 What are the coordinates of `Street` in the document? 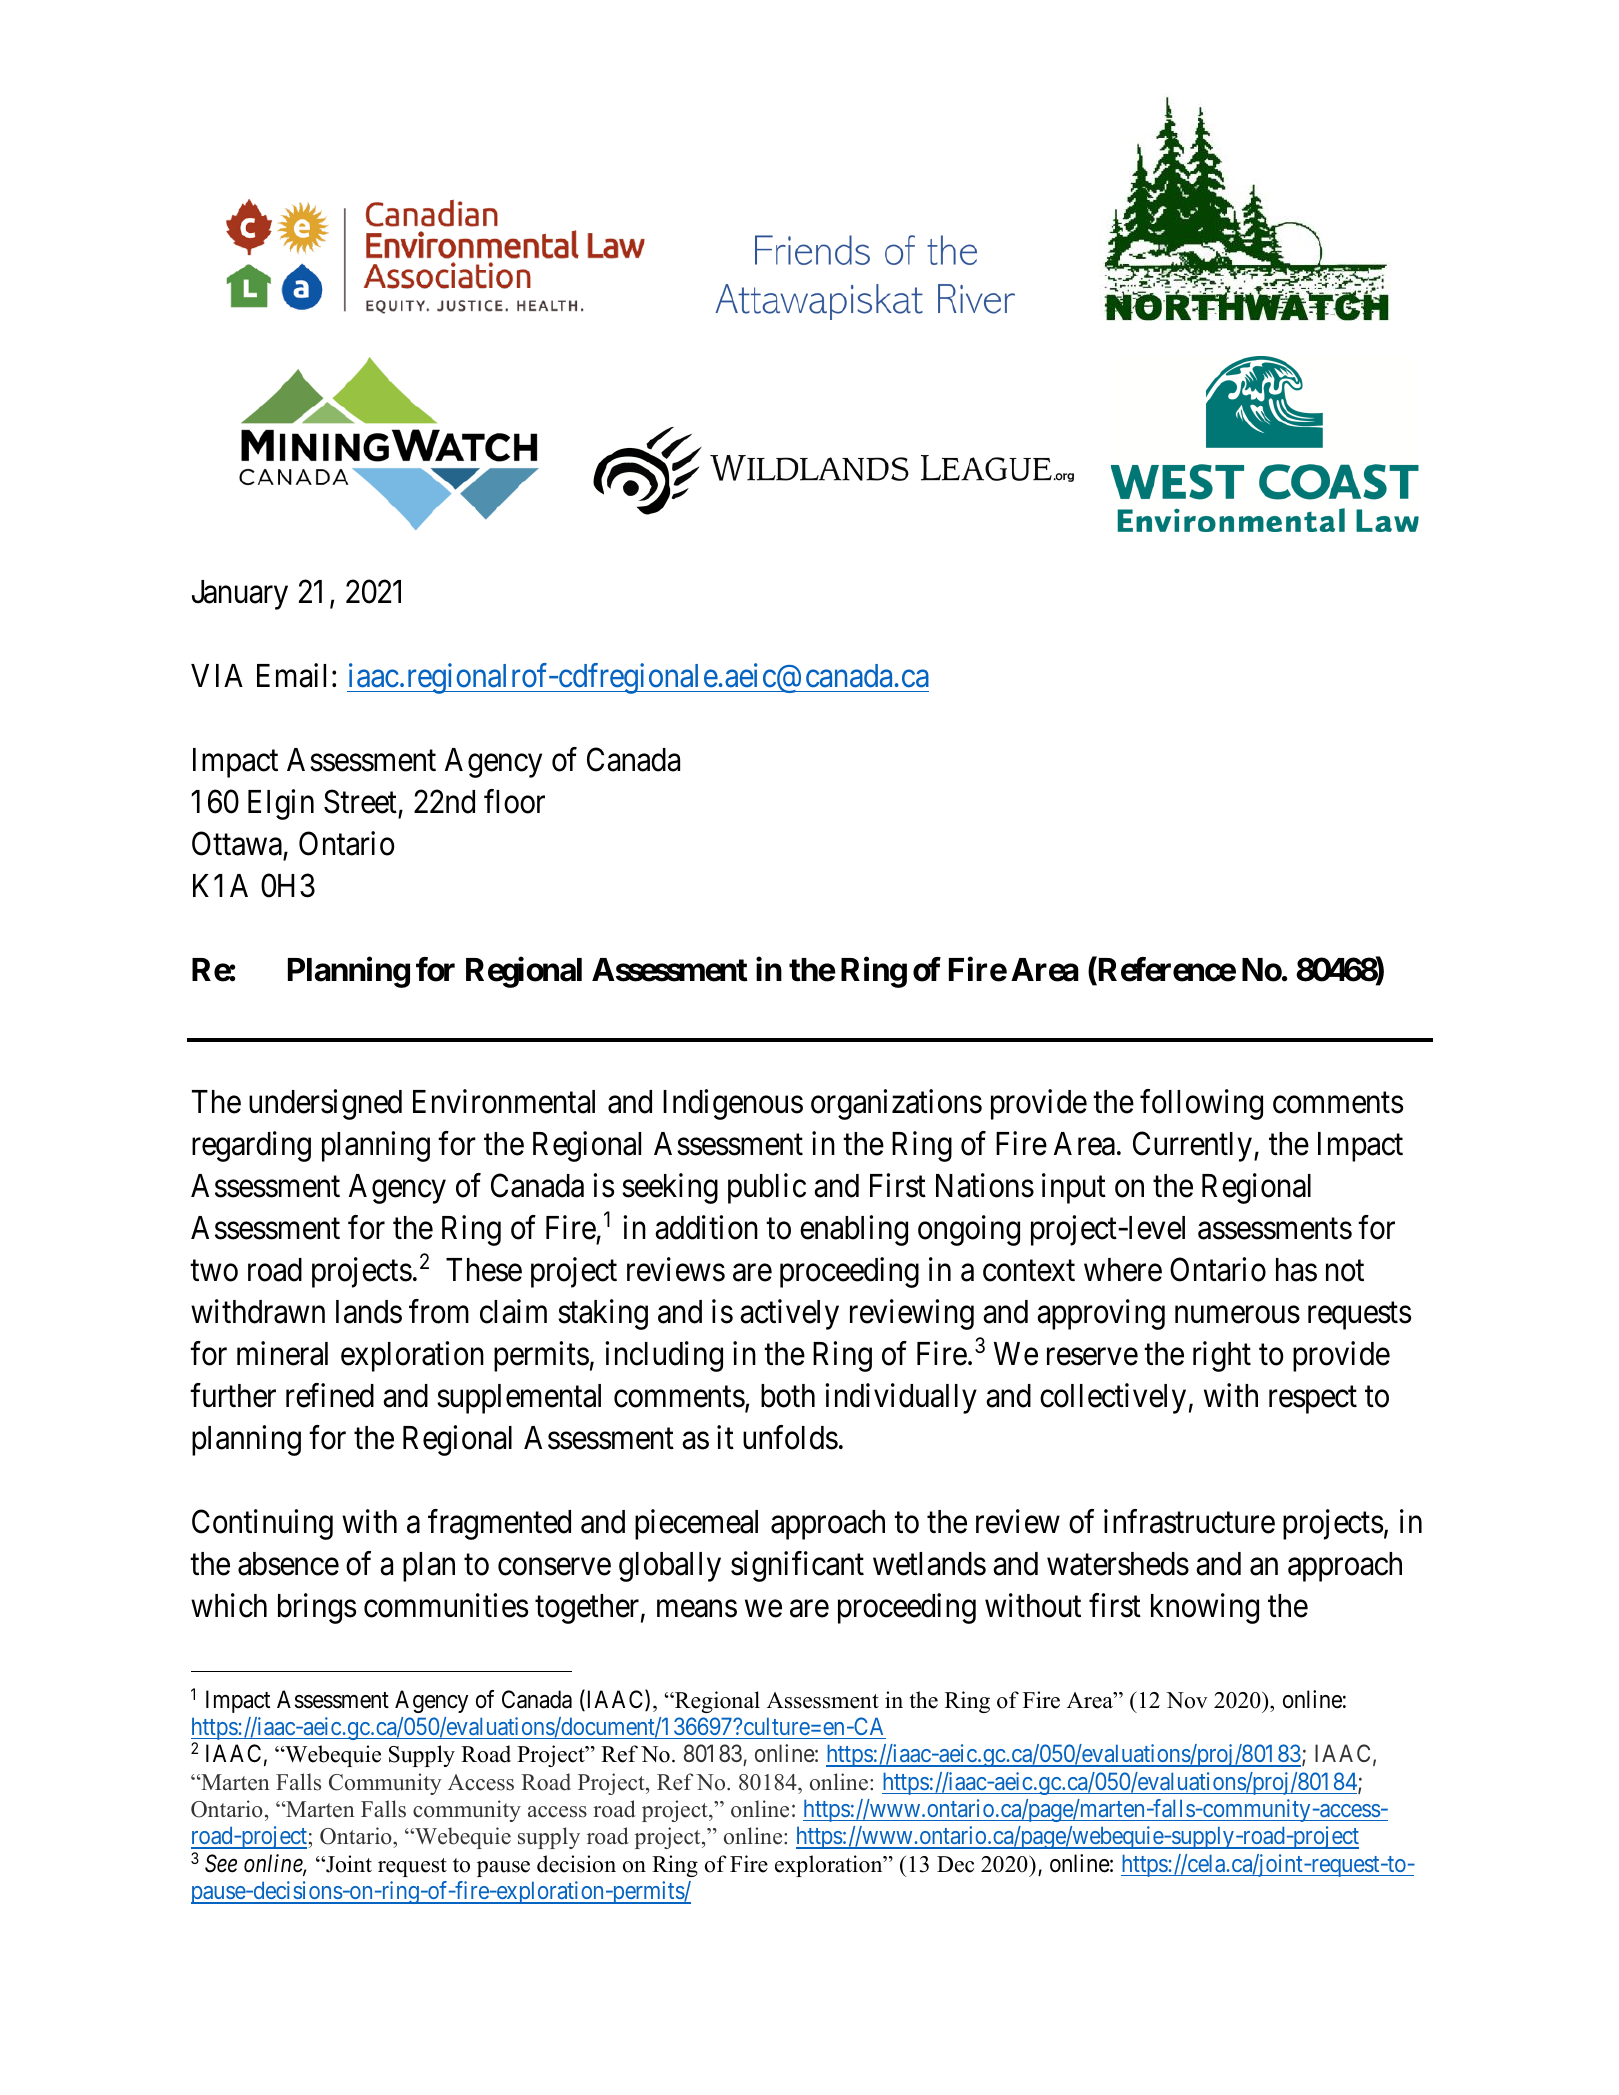 It's located at (360, 801).
